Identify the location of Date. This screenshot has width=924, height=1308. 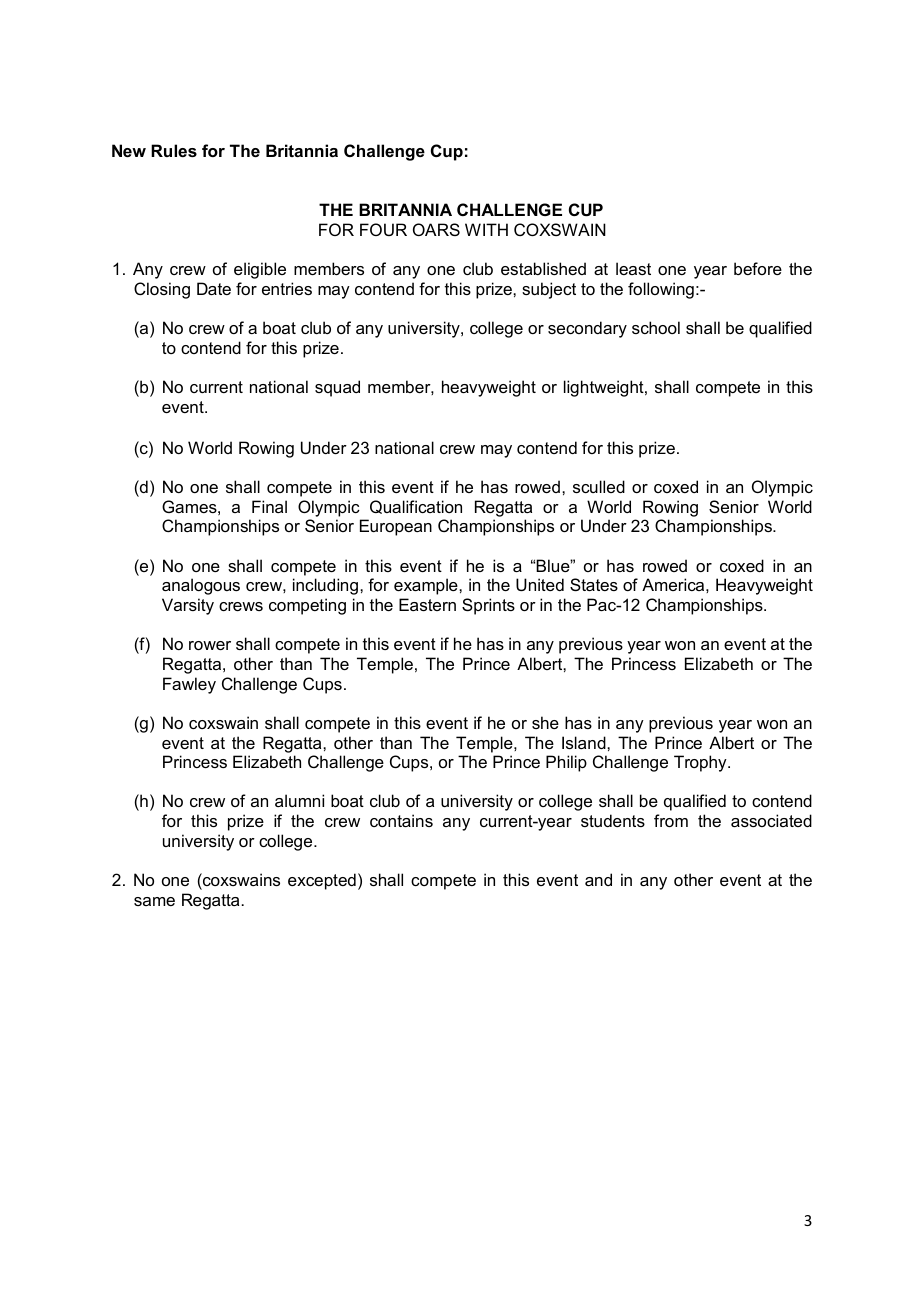
(214, 288).
